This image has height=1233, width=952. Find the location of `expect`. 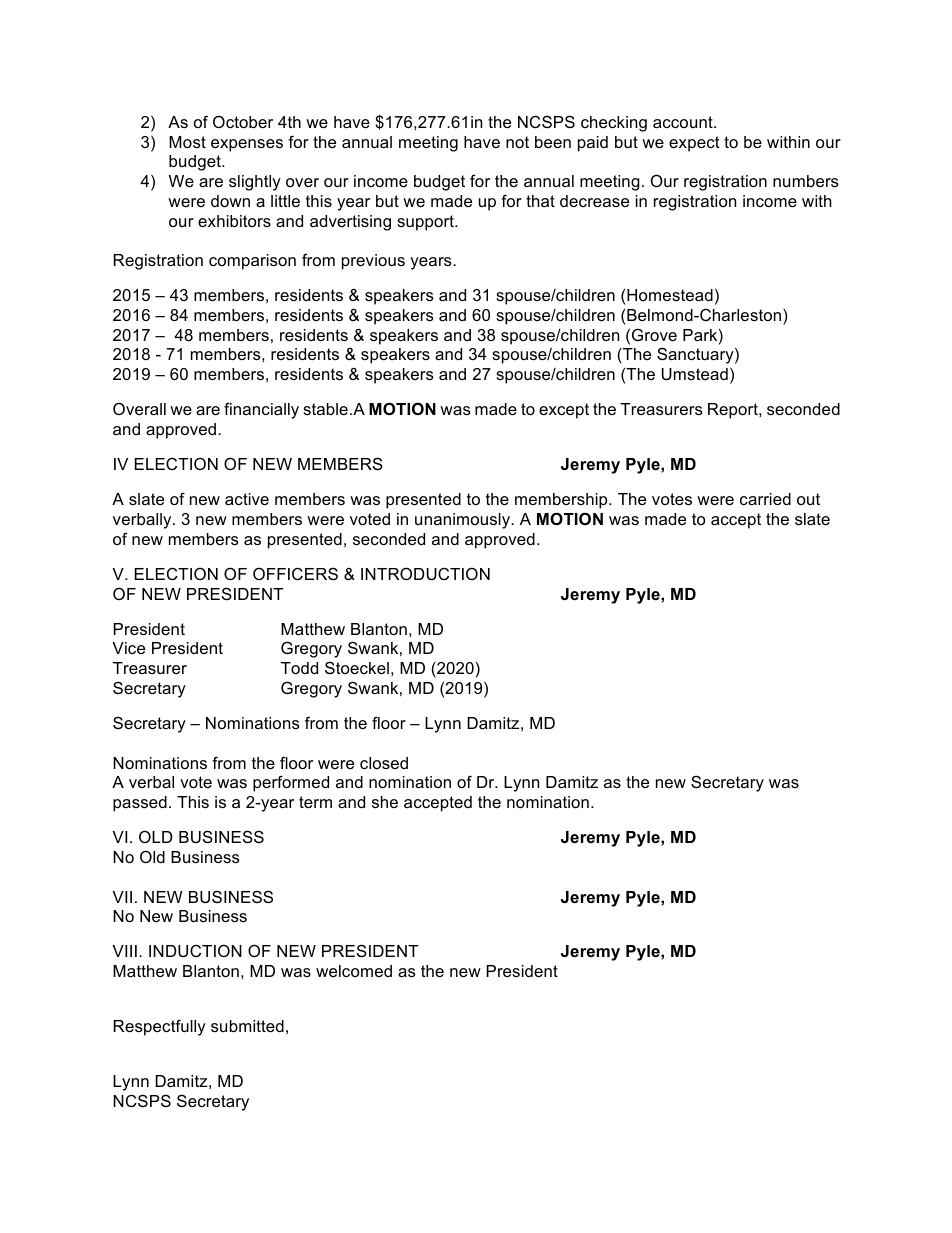

expect is located at coordinates (694, 144).
